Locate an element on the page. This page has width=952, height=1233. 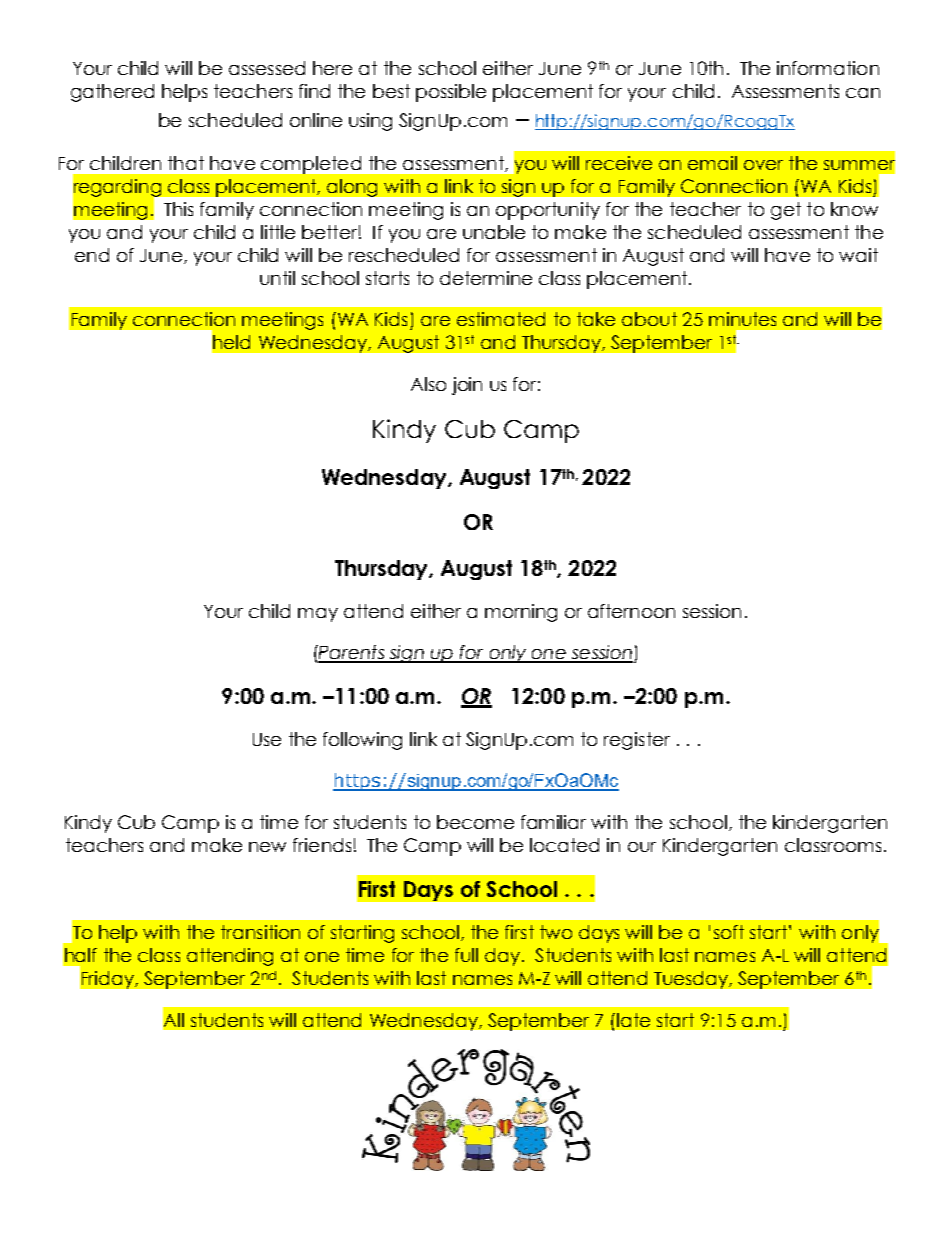
assessed is located at coordinates (267, 68).
